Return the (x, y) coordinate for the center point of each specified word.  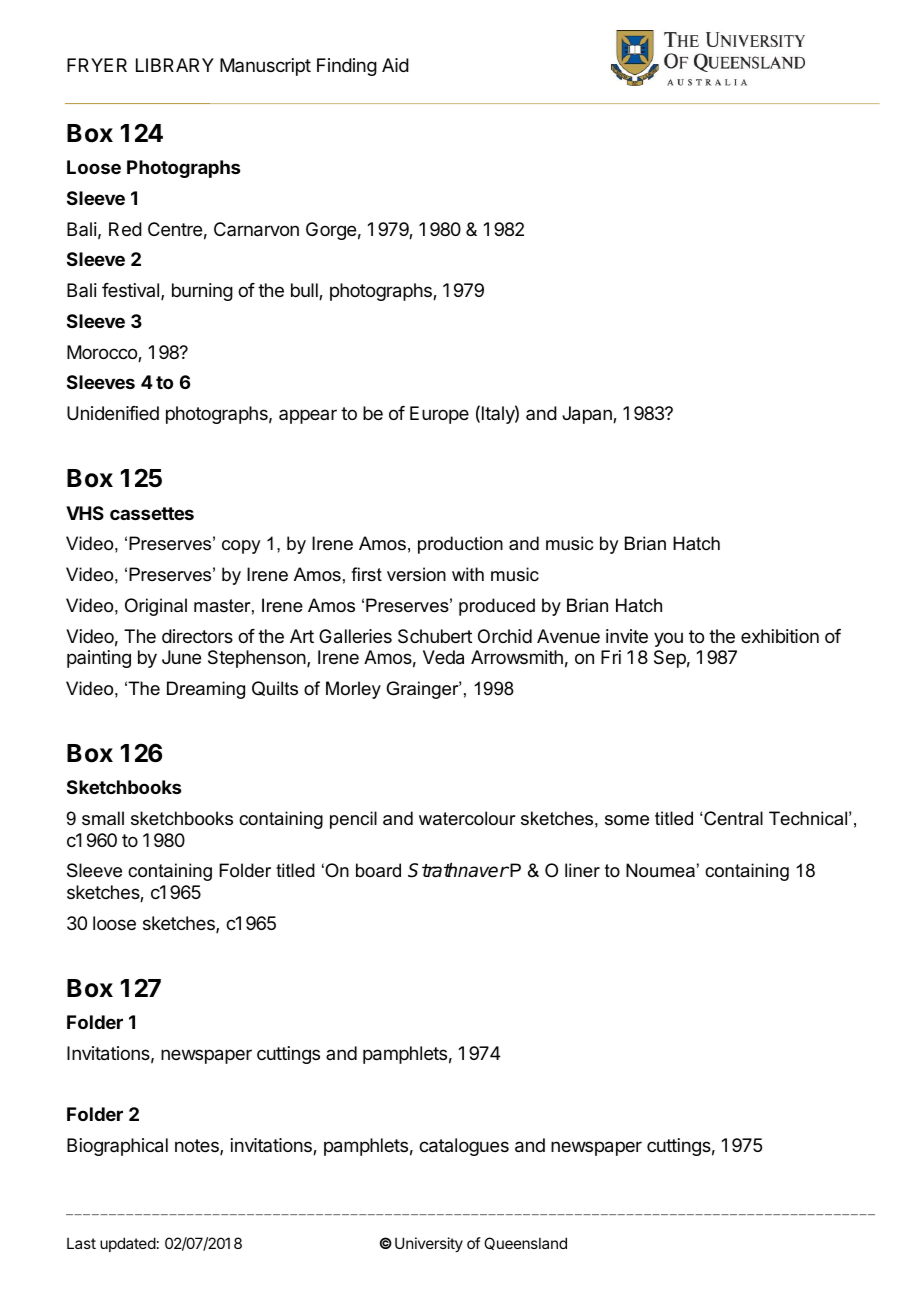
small (103, 818)
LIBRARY (175, 65)
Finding (347, 67)
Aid (395, 65)
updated (128, 1244)
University (429, 1244)
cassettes (152, 513)
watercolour (467, 818)
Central (733, 818)
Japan (588, 415)
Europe (439, 415)
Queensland (525, 1243)
